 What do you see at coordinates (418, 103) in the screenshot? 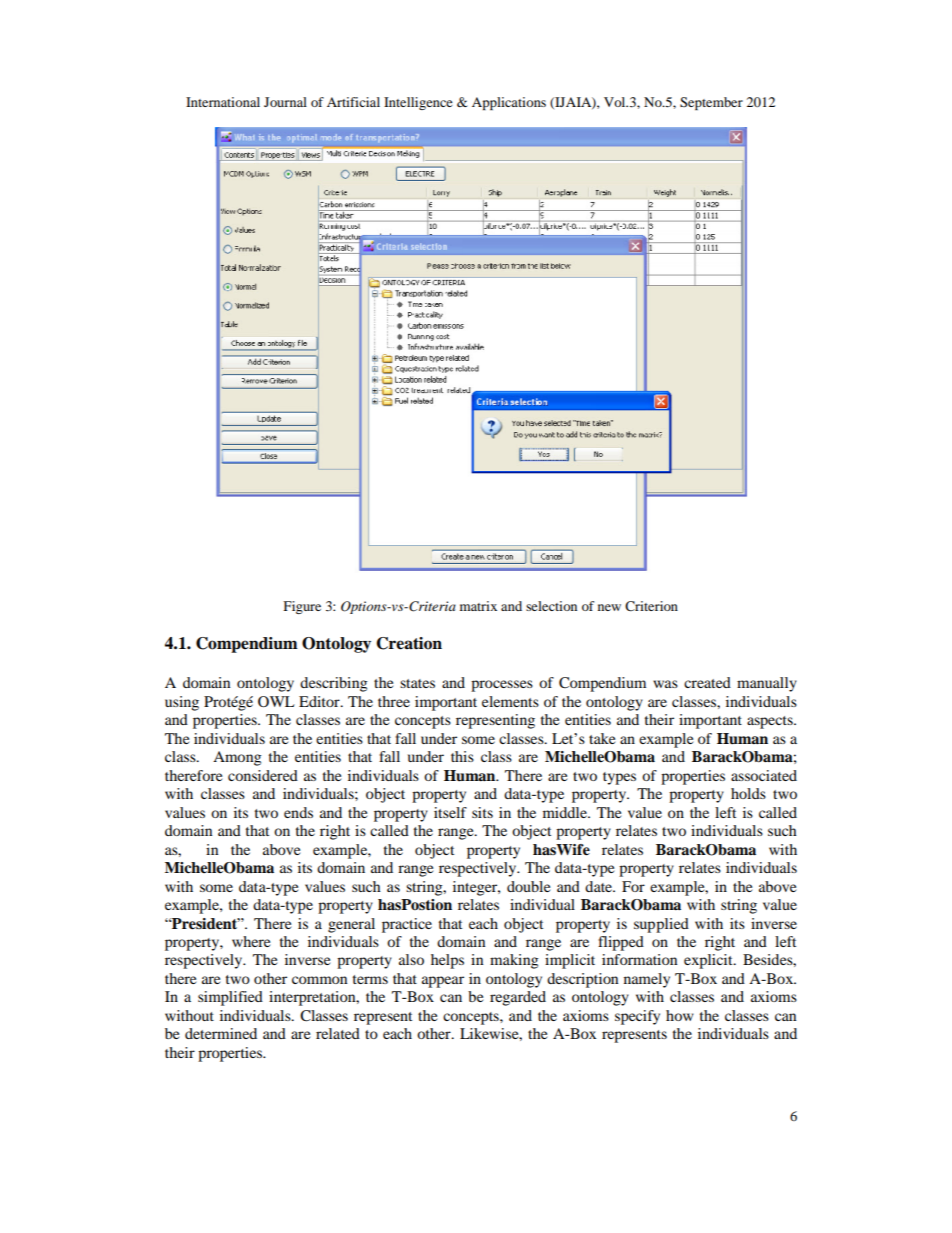
I see `Intelligence` at bounding box center [418, 103].
